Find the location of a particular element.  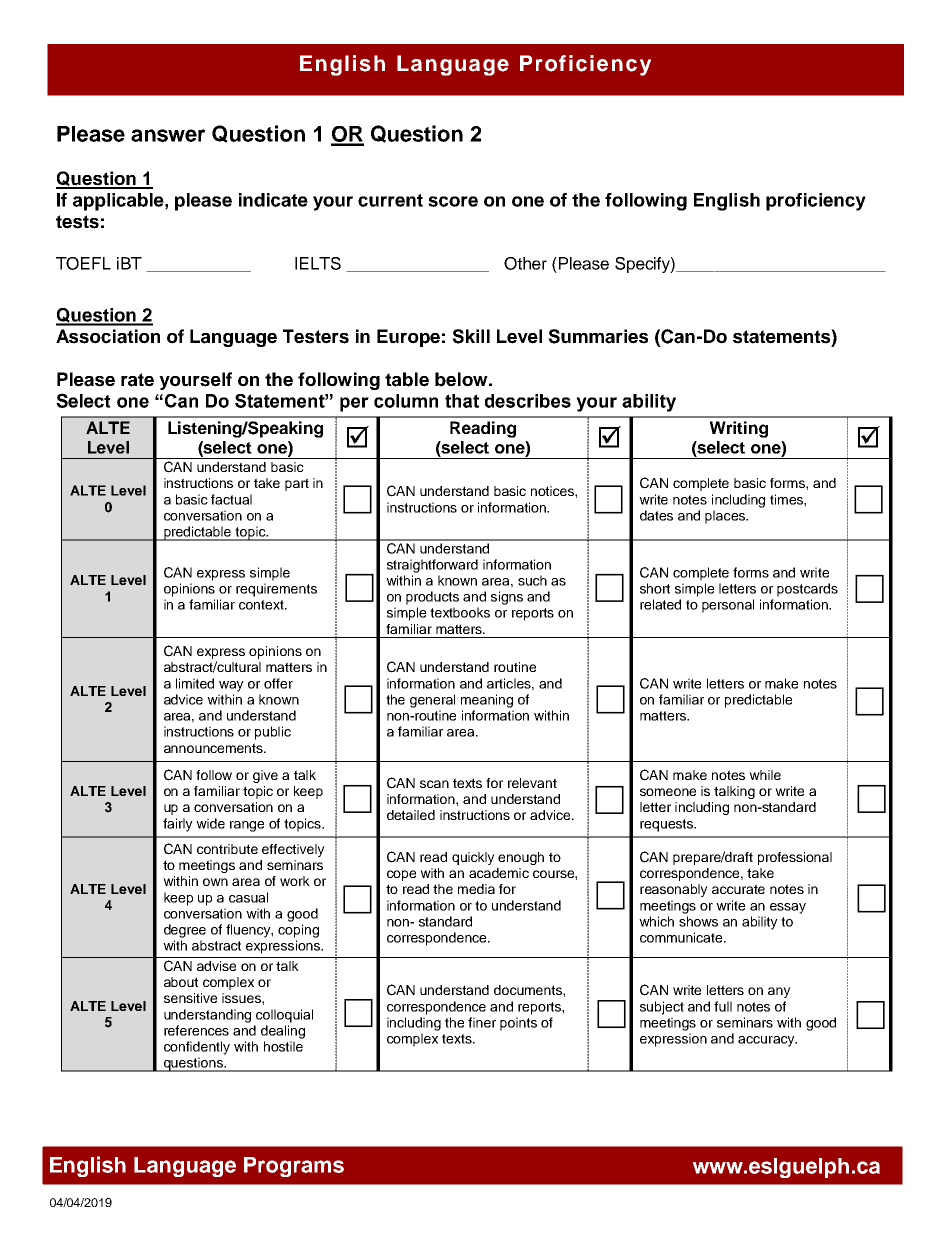

answer is located at coordinates (168, 135).
